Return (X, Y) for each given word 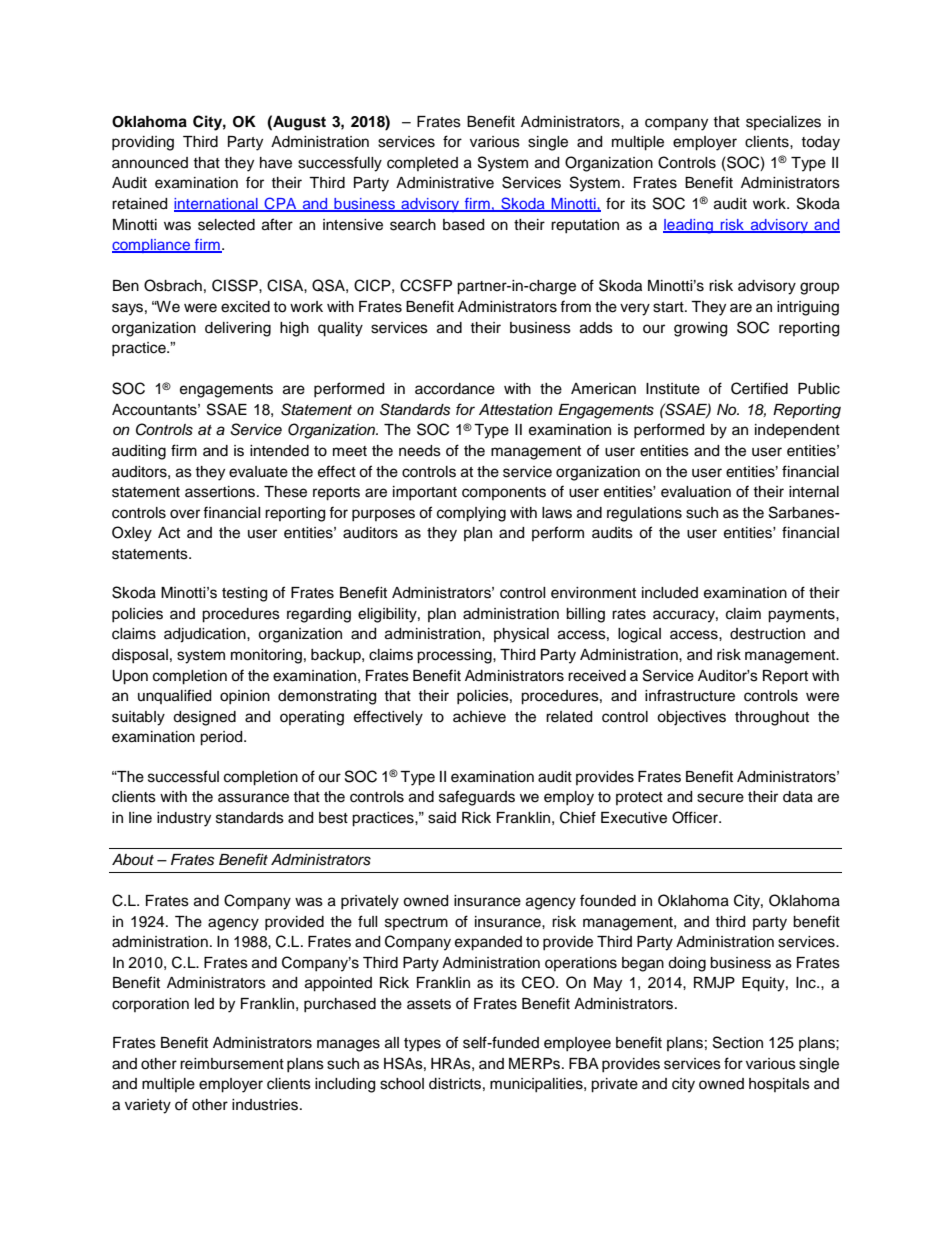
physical (521, 635)
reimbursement (232, 1064)
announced (150, 163)
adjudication (206, 635)
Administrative (445, 183)
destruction (767, 634)
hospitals (779, 1085)
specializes (783, 123)
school (402, 1084)
